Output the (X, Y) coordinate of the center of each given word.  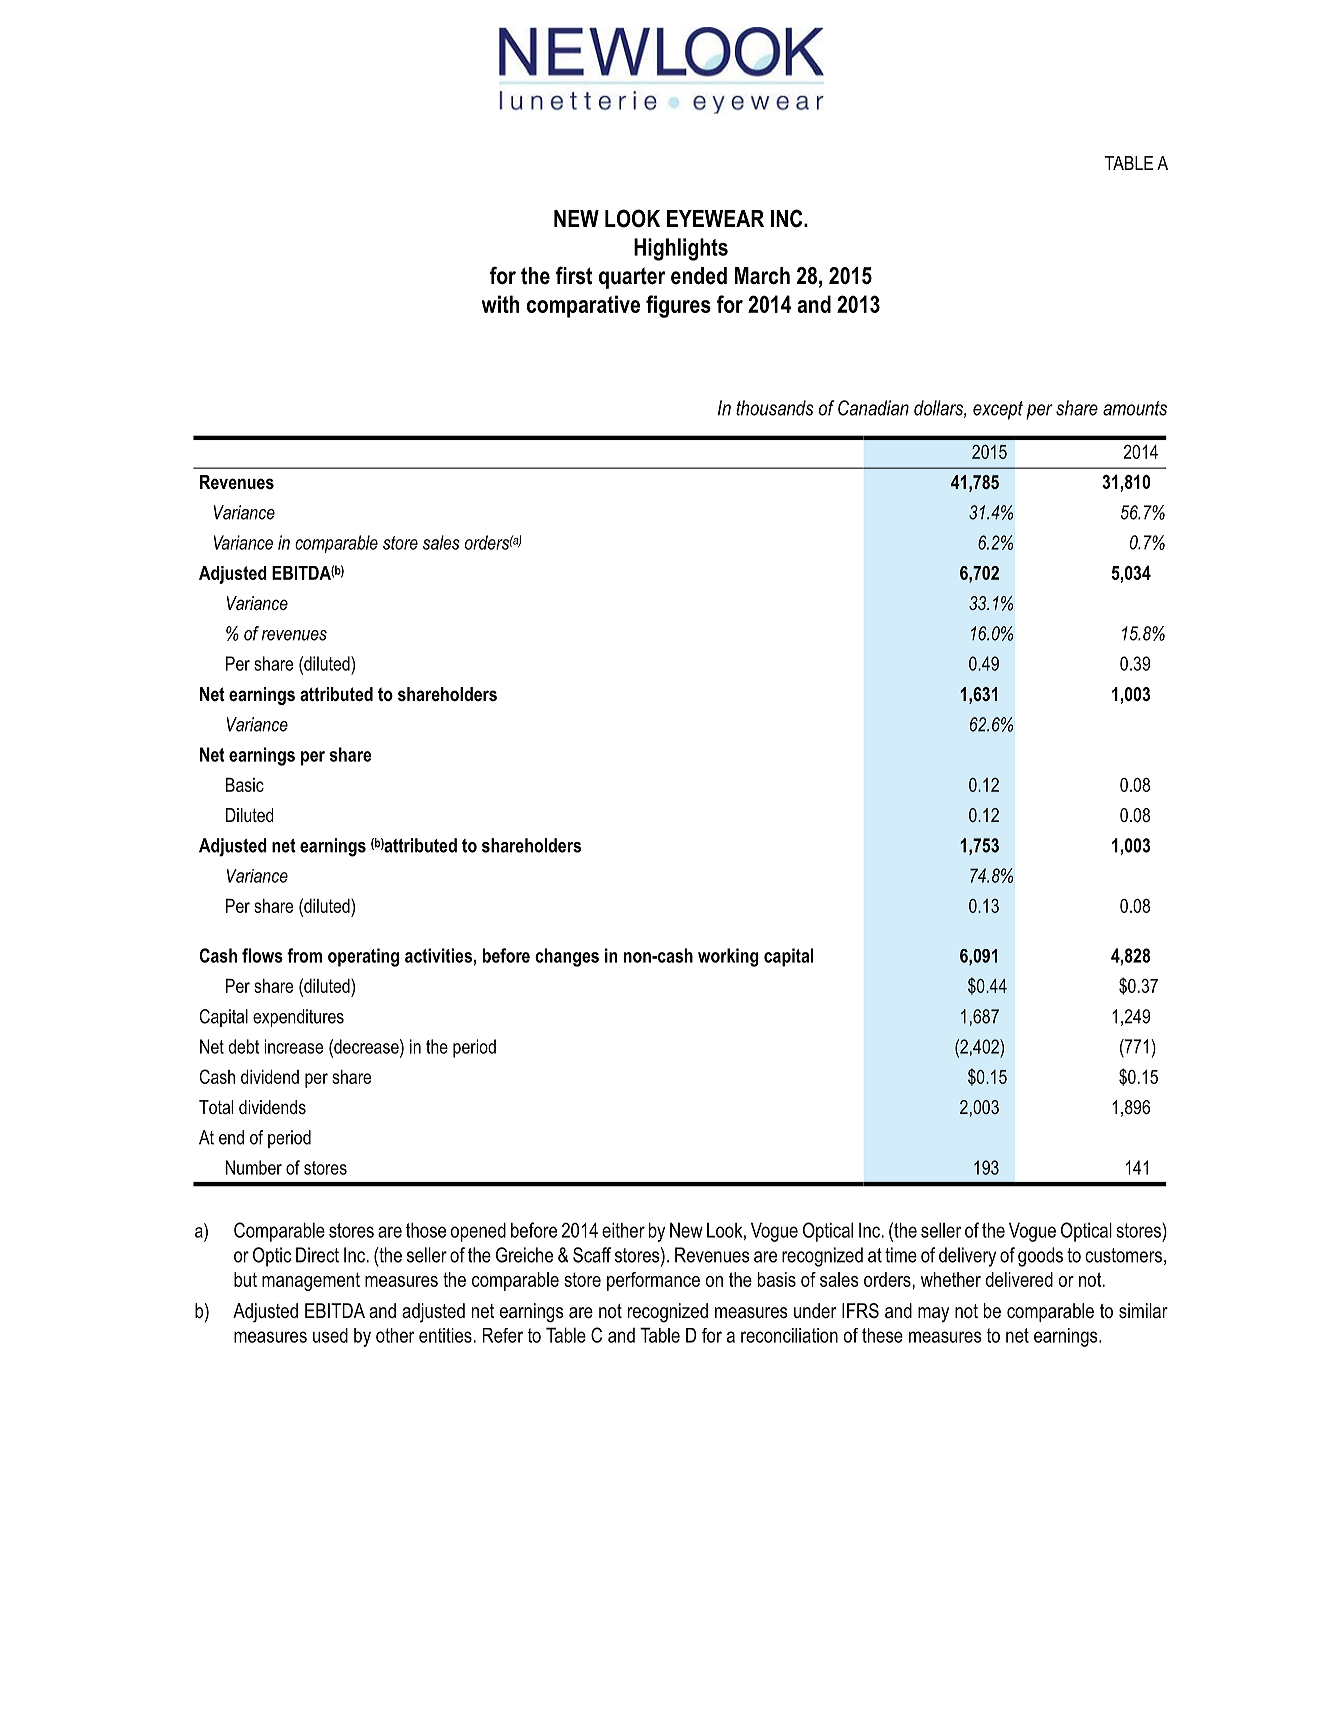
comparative (583, 306)
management (311, 1281)
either (623, 1230)
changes (567, 957)
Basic (245, 785)
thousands (775, 408)
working (728, 957)
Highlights (681, 249)
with (500, 304)
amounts (1135, 408)
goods (1040, 1257)
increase (293, 1046)
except (998, 410)
